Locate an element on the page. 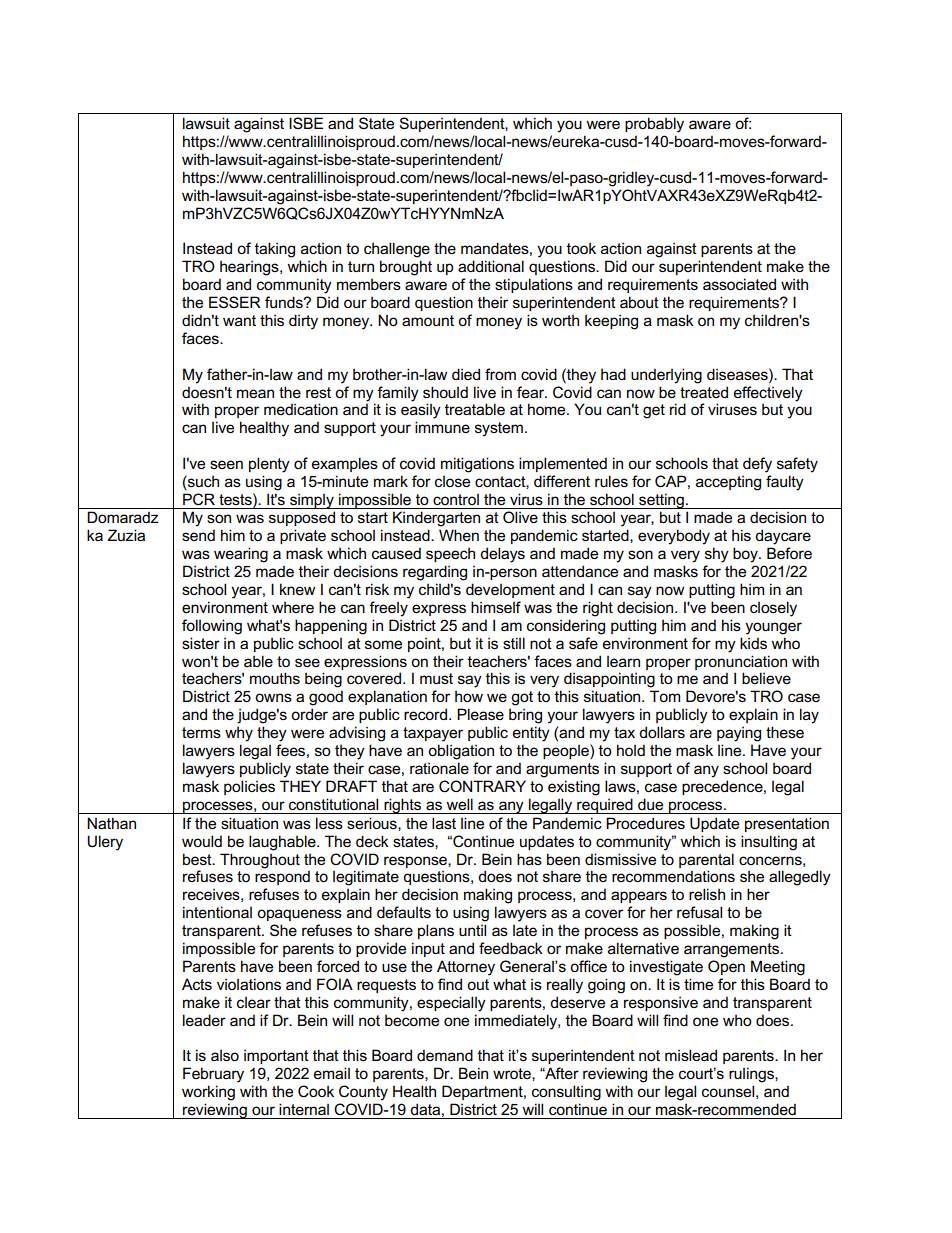 The image size is (952, 1233). hearings is located at coordinates (250, 268).
